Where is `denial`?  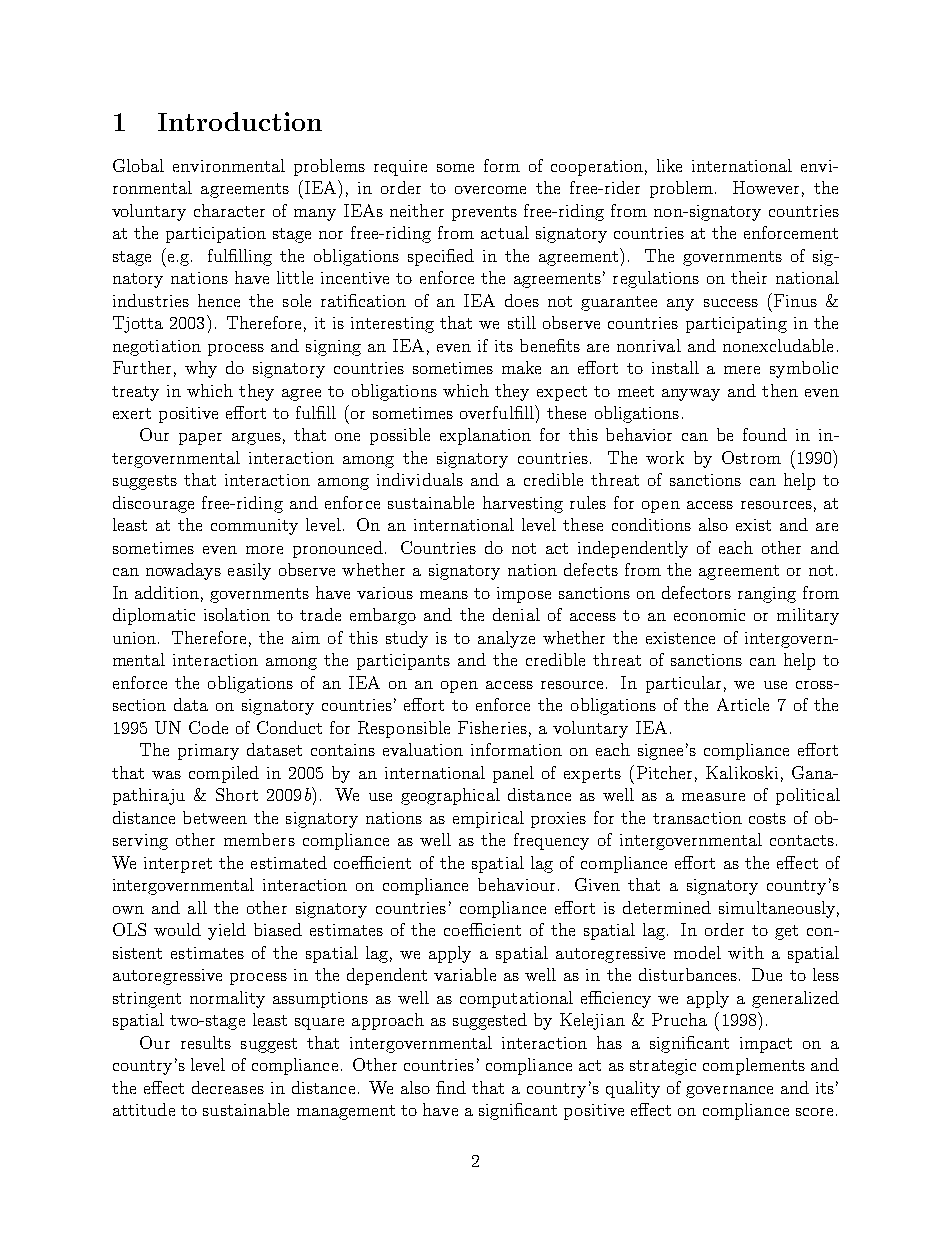
denial is located at coordinates (516, 614).
